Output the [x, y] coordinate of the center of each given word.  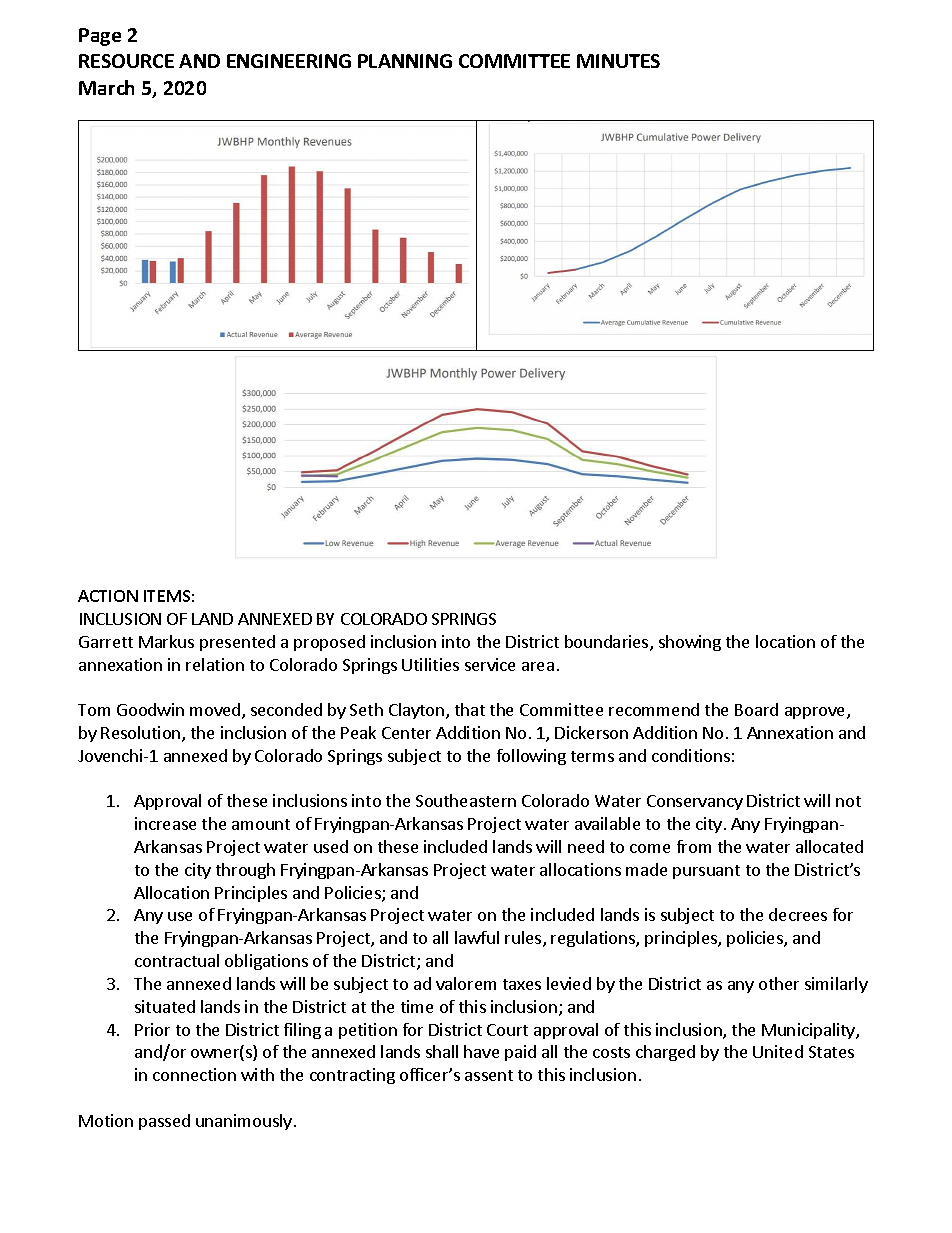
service [490, 664]
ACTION [108, 596]
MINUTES [618, 61]
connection [194, 1074]
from [694, 846]
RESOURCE [126, 61]
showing [690, 643]
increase [165, 823]
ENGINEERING [289, 61]
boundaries [608, 643]
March [106, 87]
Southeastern [466, 800]
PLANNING [405, 61]
